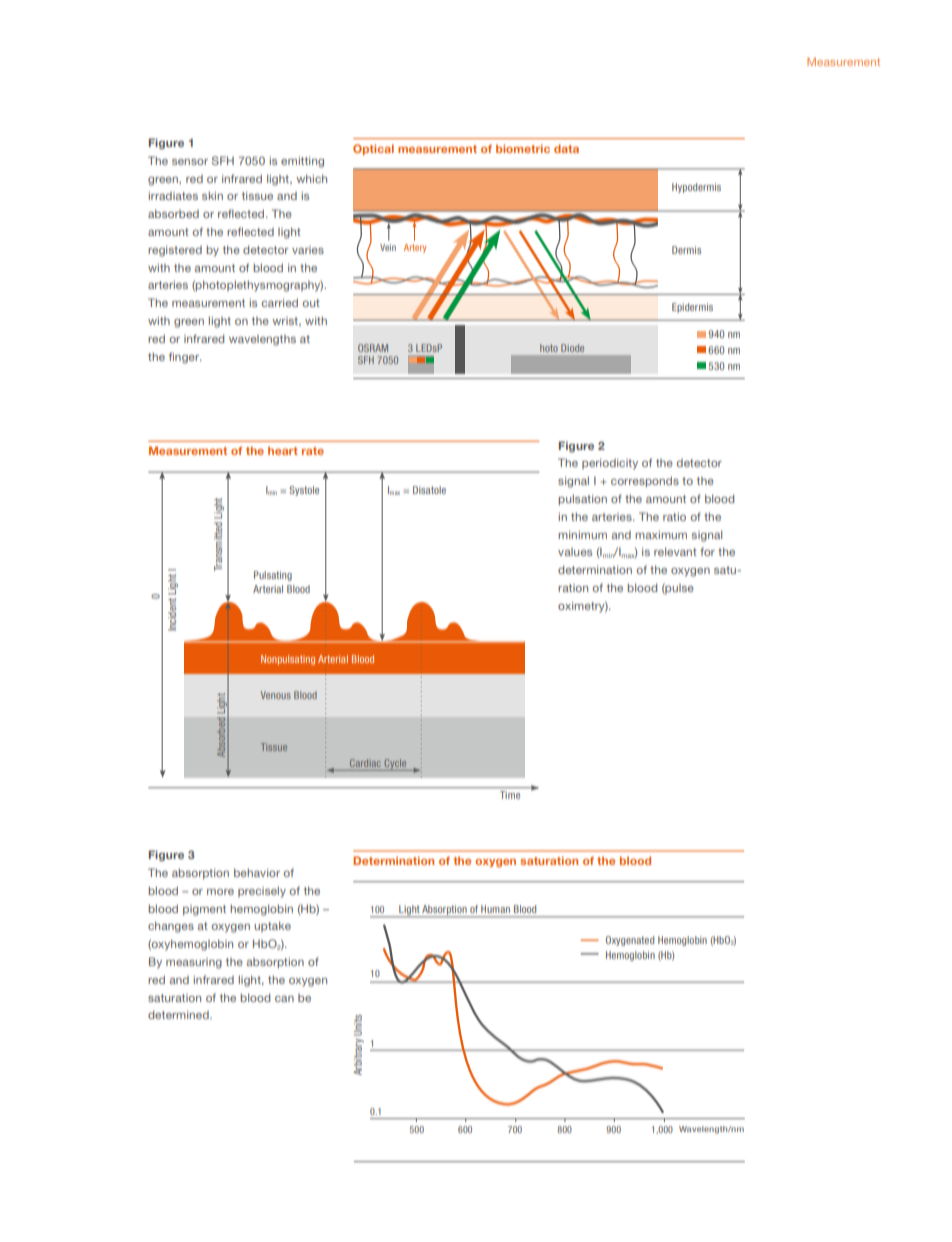  Describe the element at coordinates (283, 450) in the screenshot. I see `heart` at that location.
